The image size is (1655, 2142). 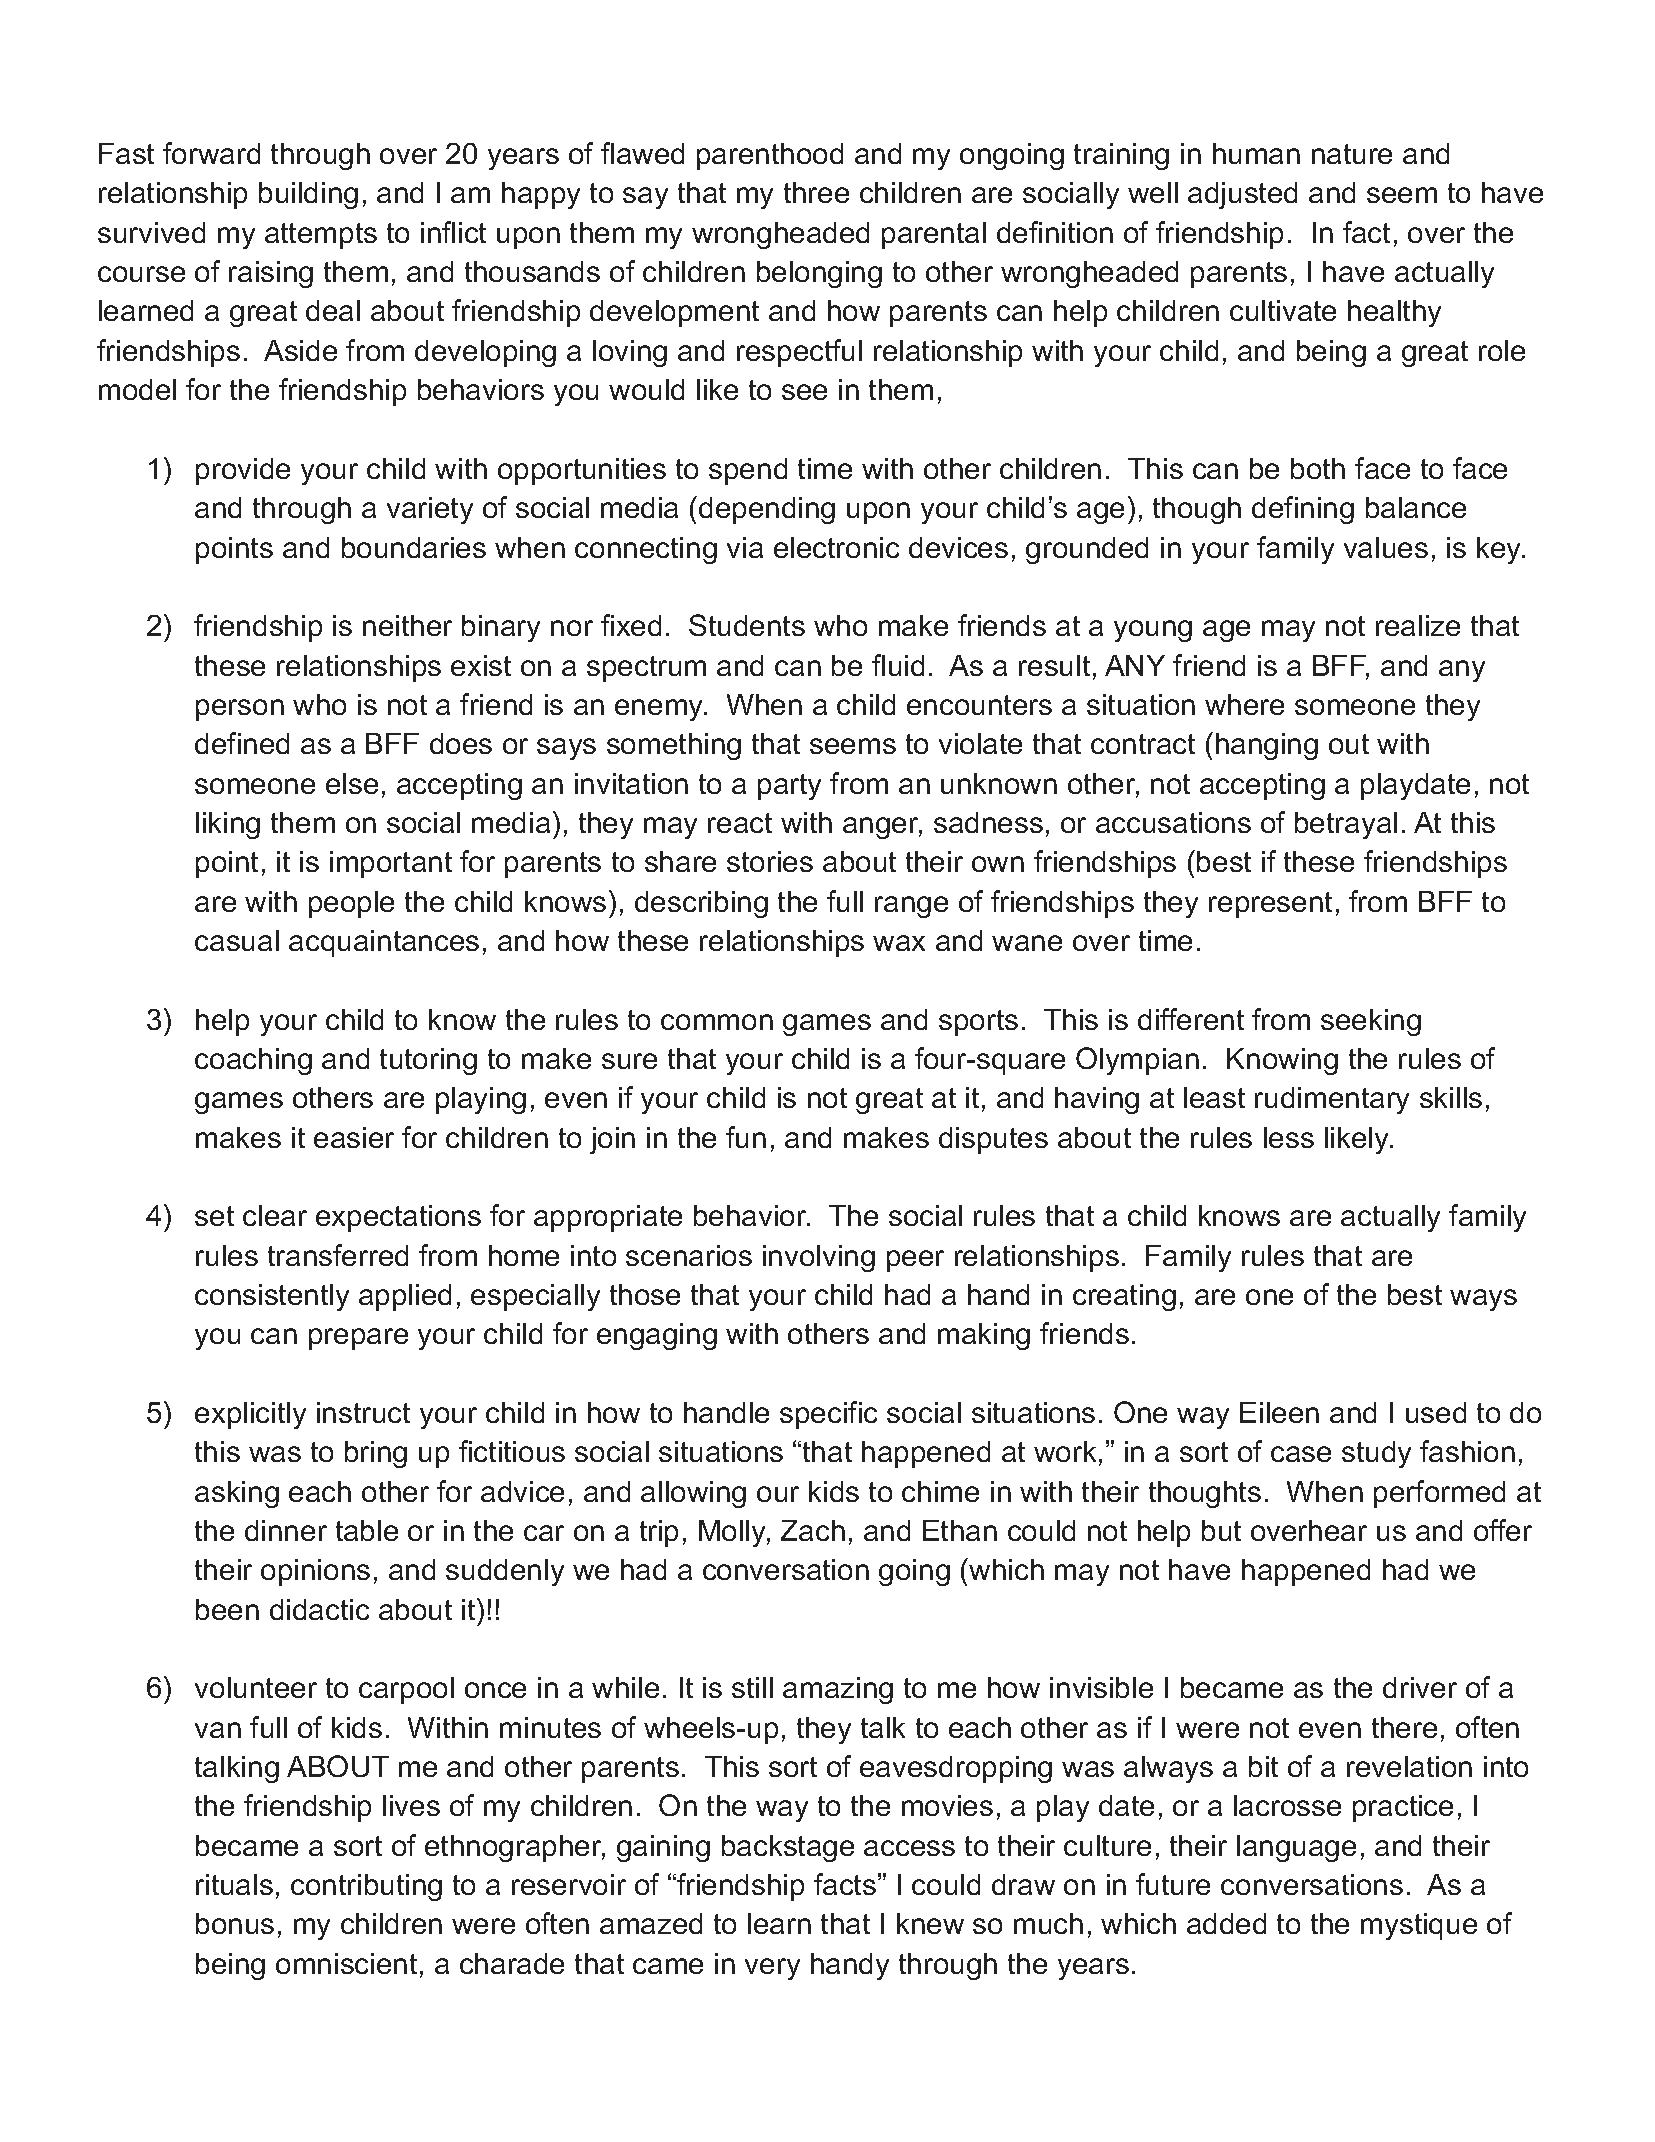 What do you see at coordinates (828, 1415) in the screenshot?
I see `specific` at bounding box center [828, 1415].
